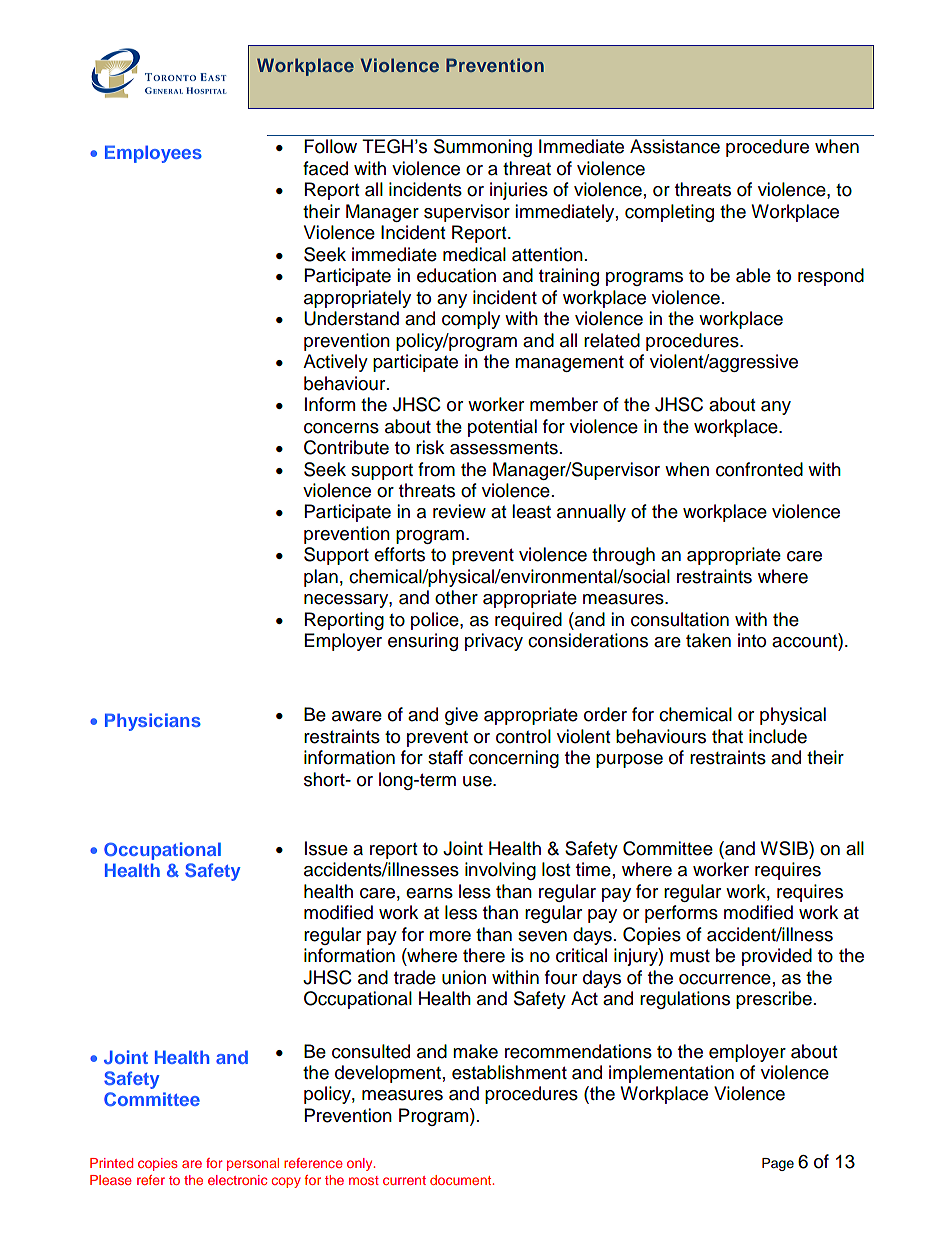 Image resolution: width=952 pixels, height=1233 pixels. What do you see at coordinates (237, 1180) in the screenshot?
I see `electronic` at bounding box center [237, 1180].
